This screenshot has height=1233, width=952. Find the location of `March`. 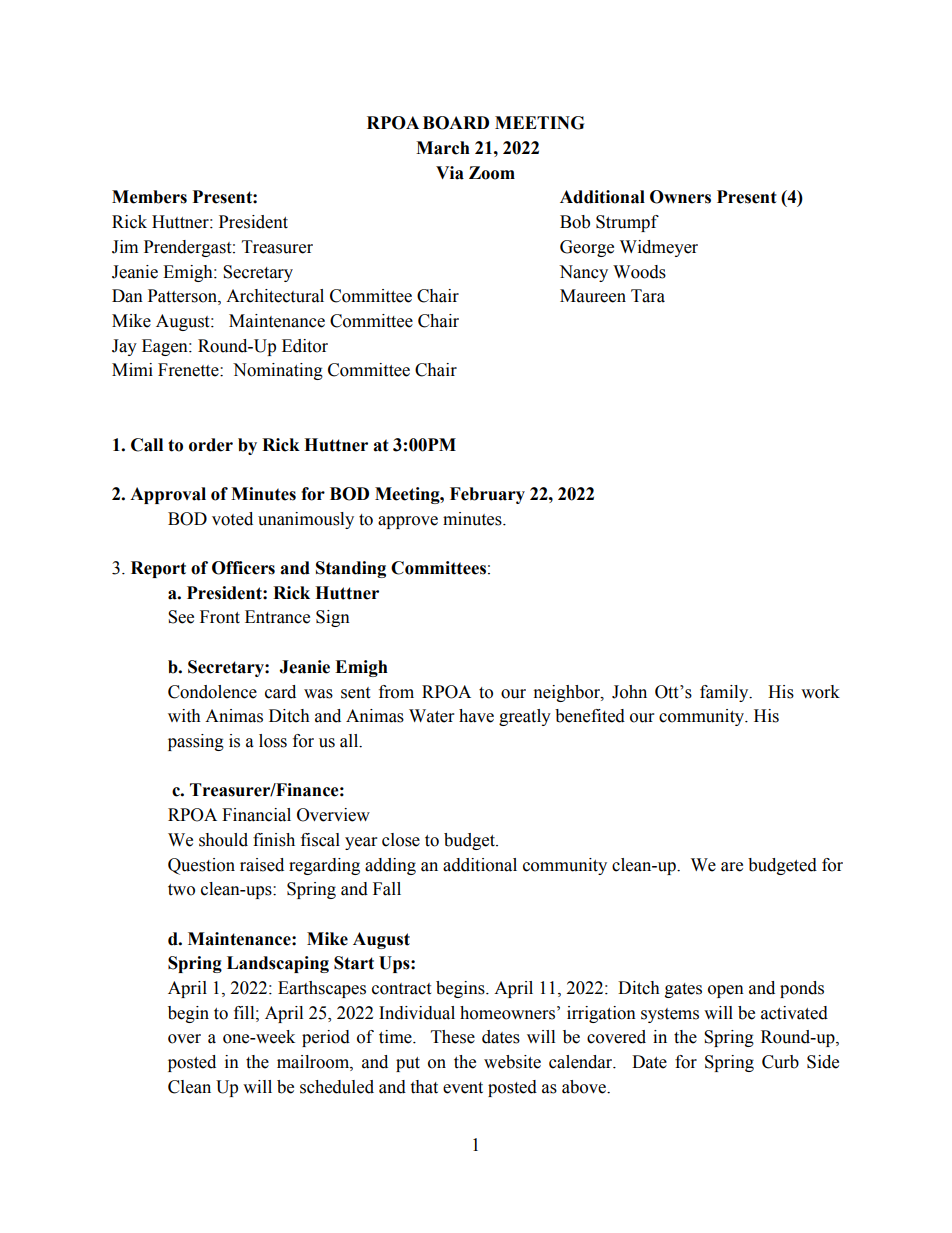

March is located at coordinates (443, 148).
